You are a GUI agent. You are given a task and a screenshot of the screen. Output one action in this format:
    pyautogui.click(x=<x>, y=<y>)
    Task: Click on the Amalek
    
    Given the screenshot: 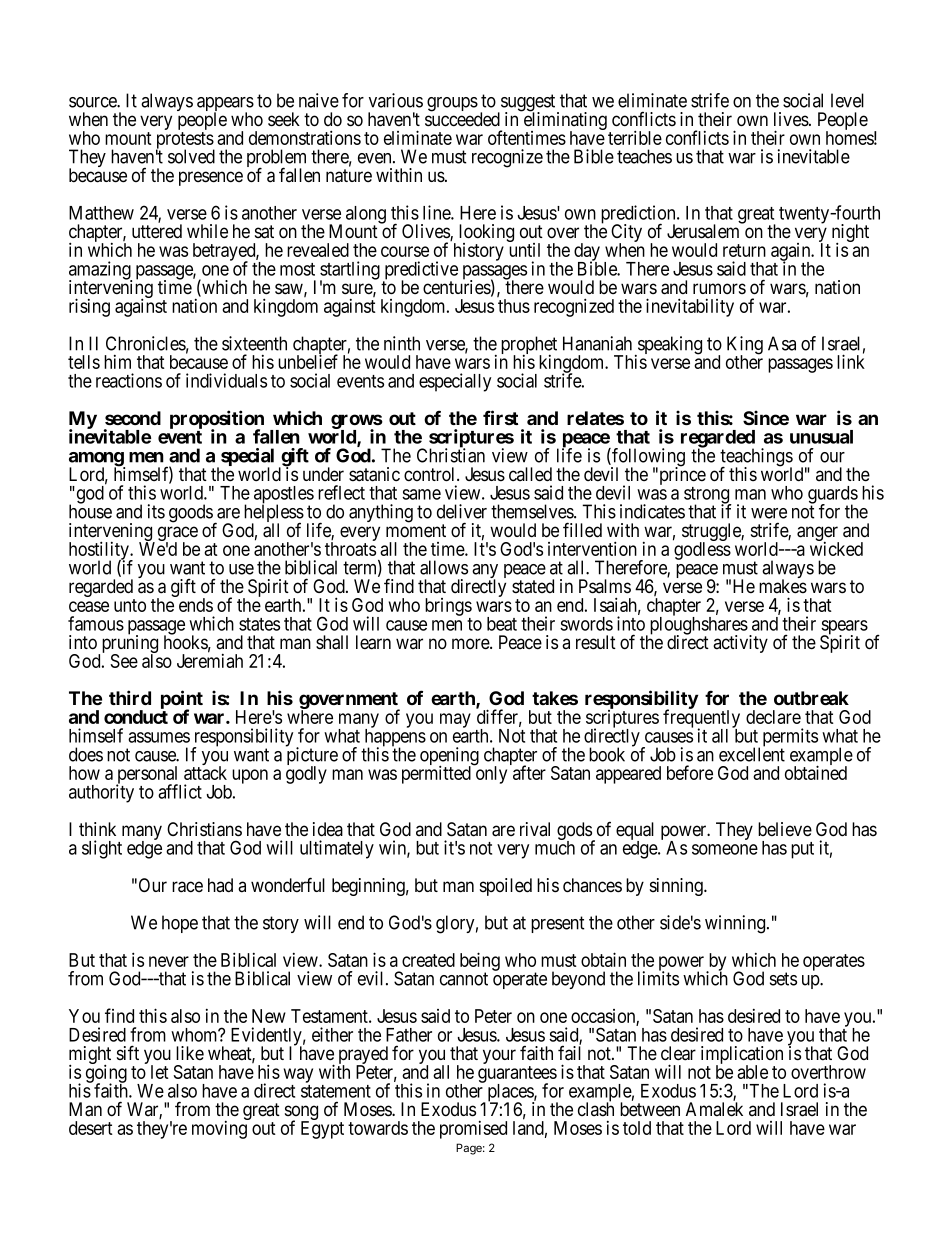 What is the action you would take?
    pyautogui.click(x=714, y=1109)
